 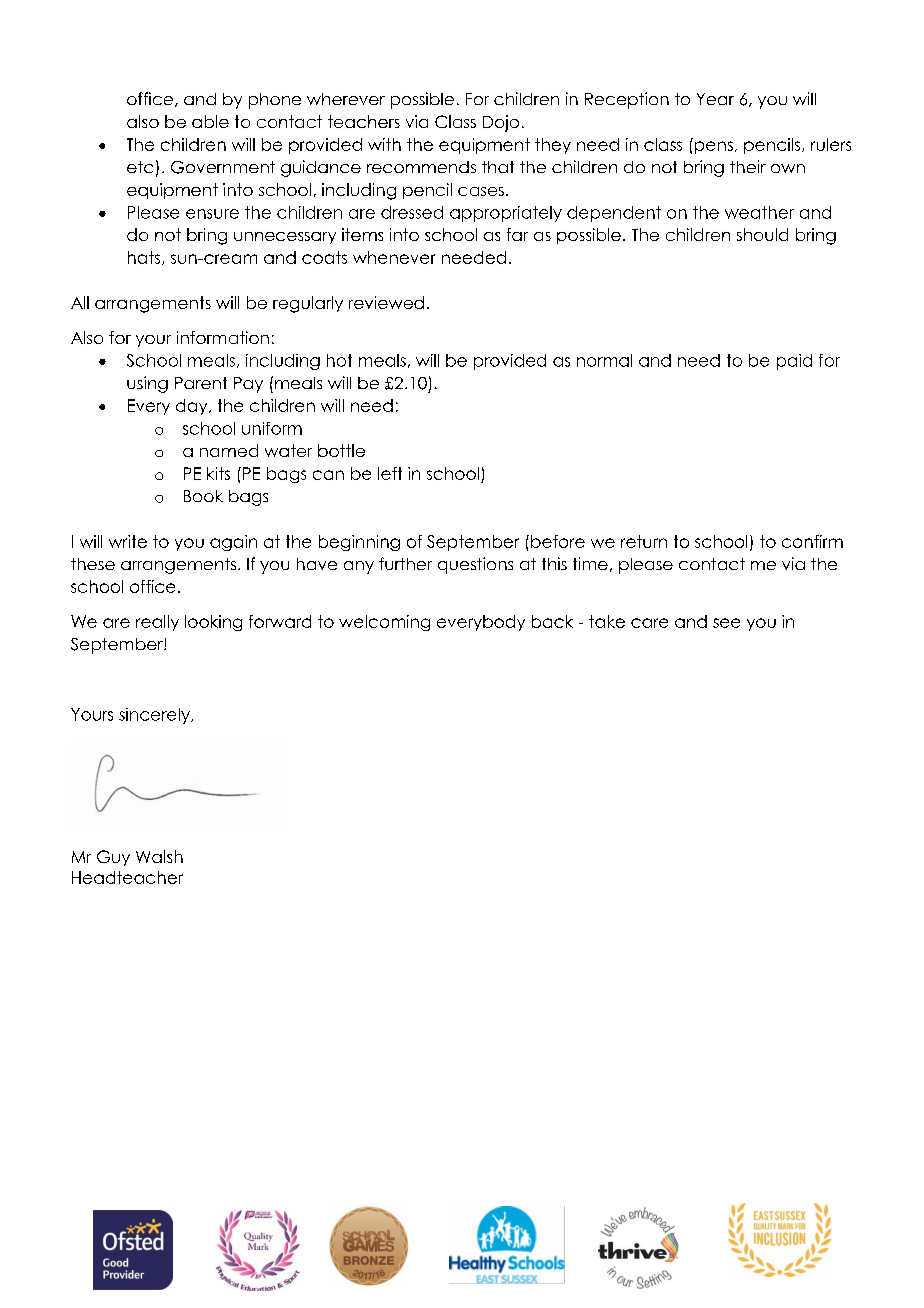 What do you see at coordinates (210, 121) in the screenshot?
I see `able` at bounding box center [210, 121].
